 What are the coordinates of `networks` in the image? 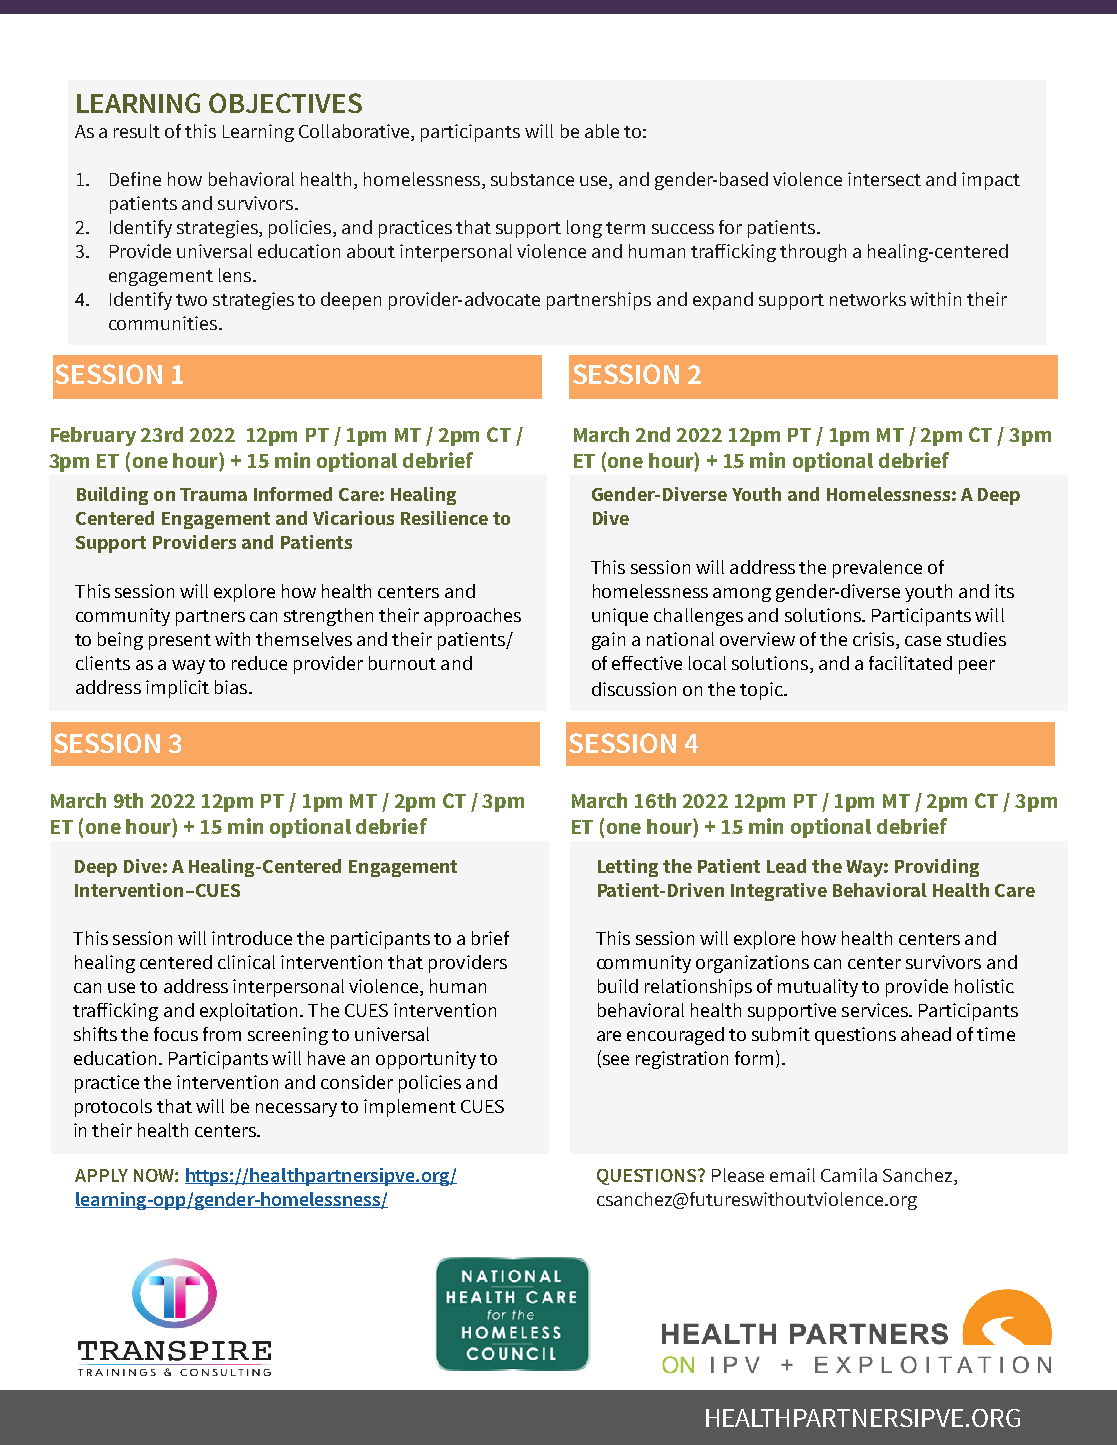 It's located at (868, 299).
